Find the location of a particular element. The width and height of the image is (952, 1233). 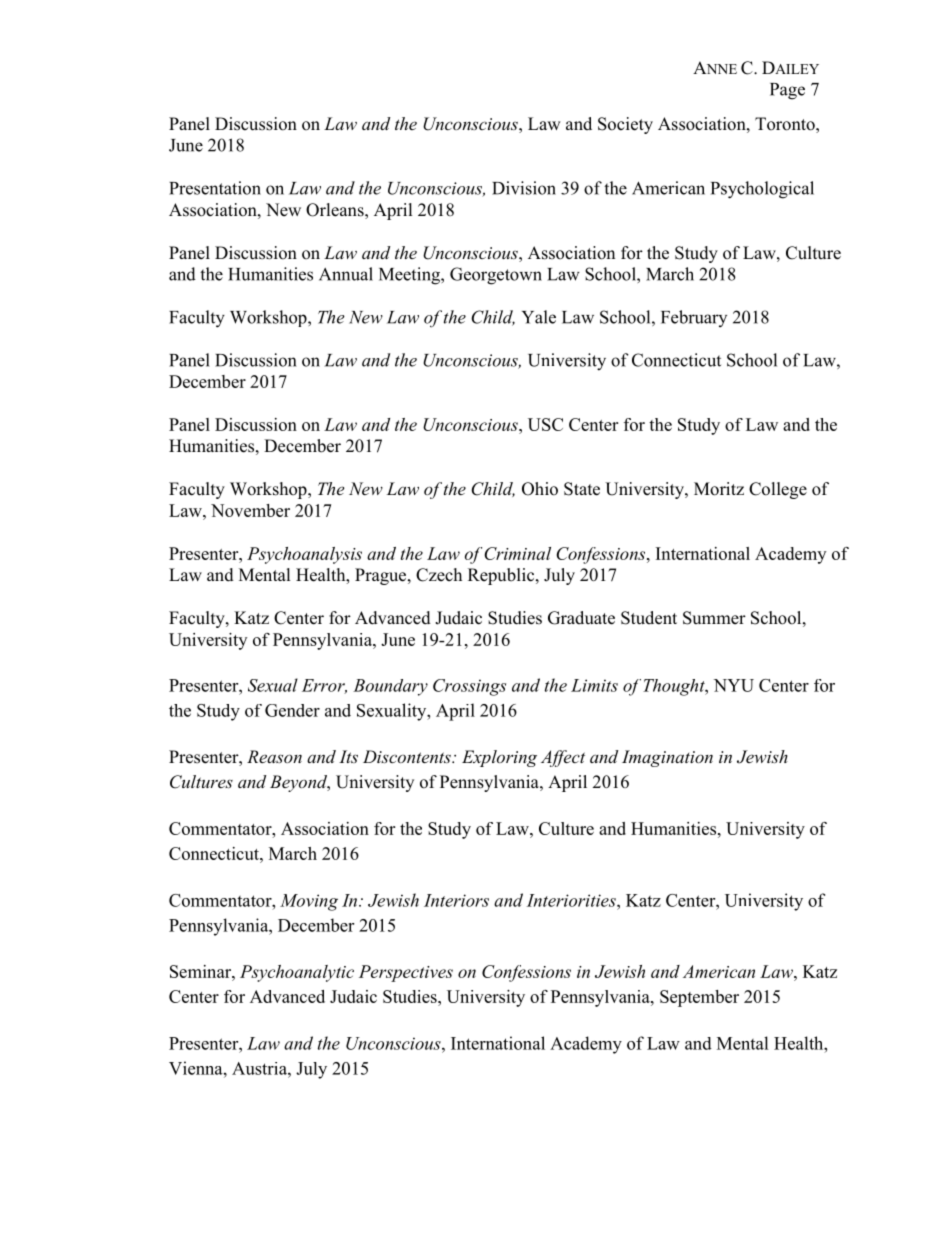

Gender is located at coordinates (292, 710).
